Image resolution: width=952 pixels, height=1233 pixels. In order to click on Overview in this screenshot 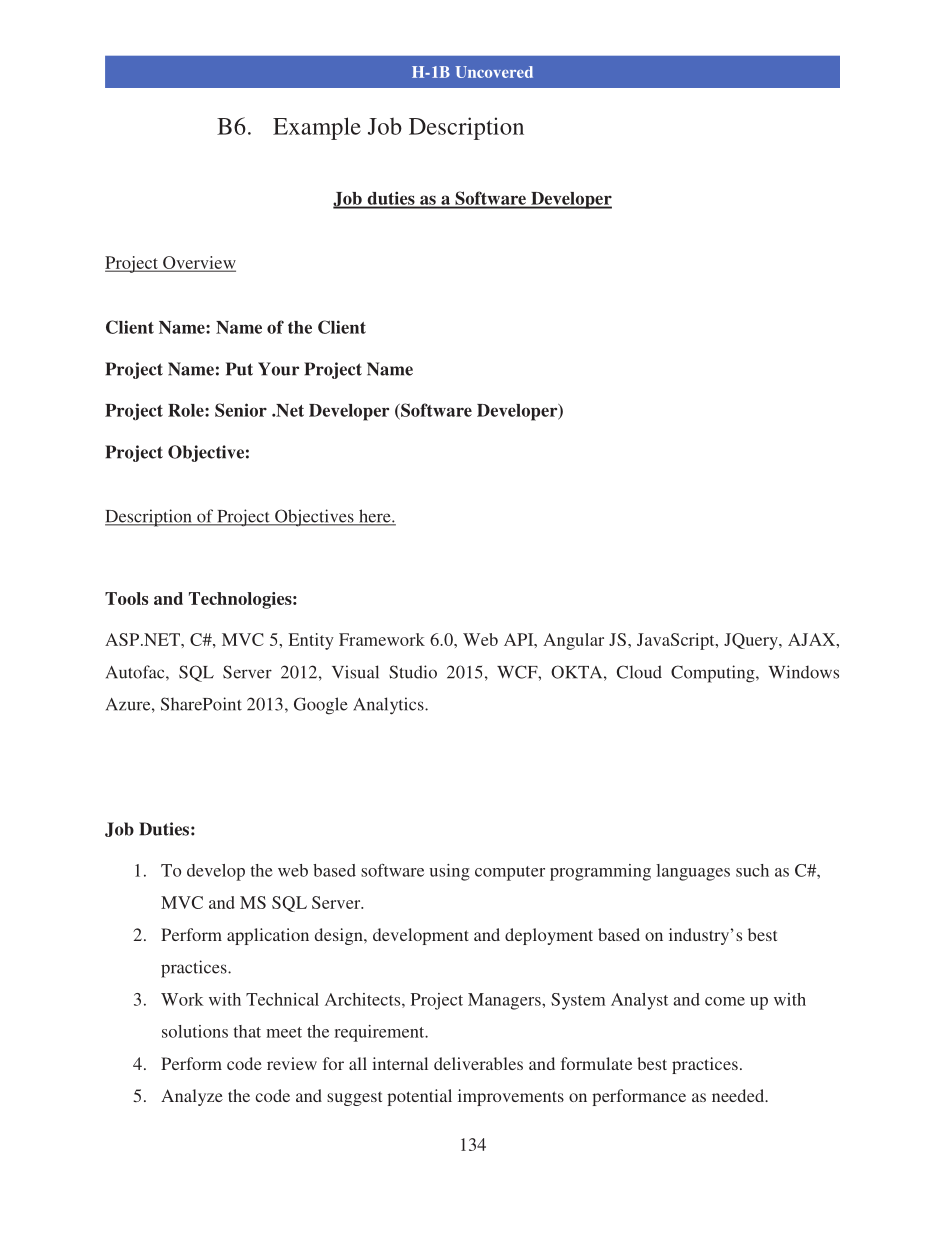, I will do `click(198, 263)`.
